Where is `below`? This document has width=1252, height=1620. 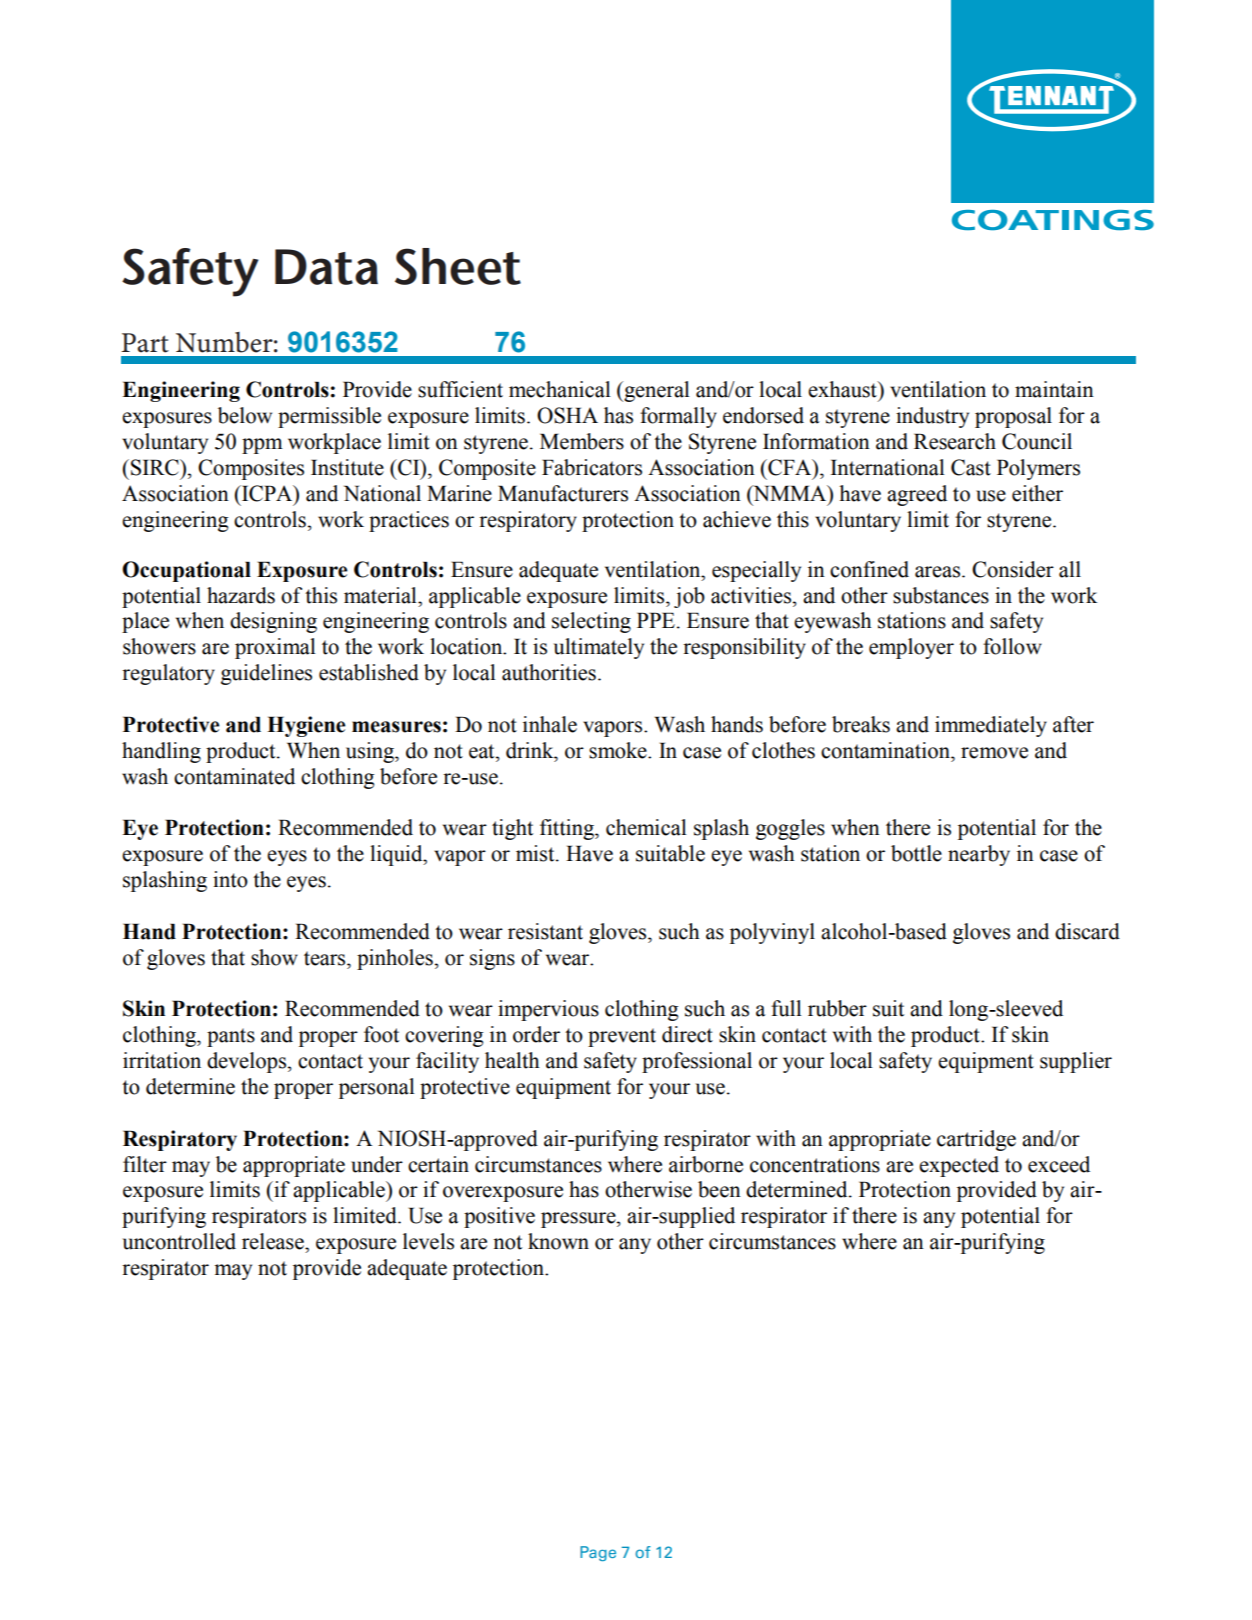 below is located at coordinates (245, 415).
